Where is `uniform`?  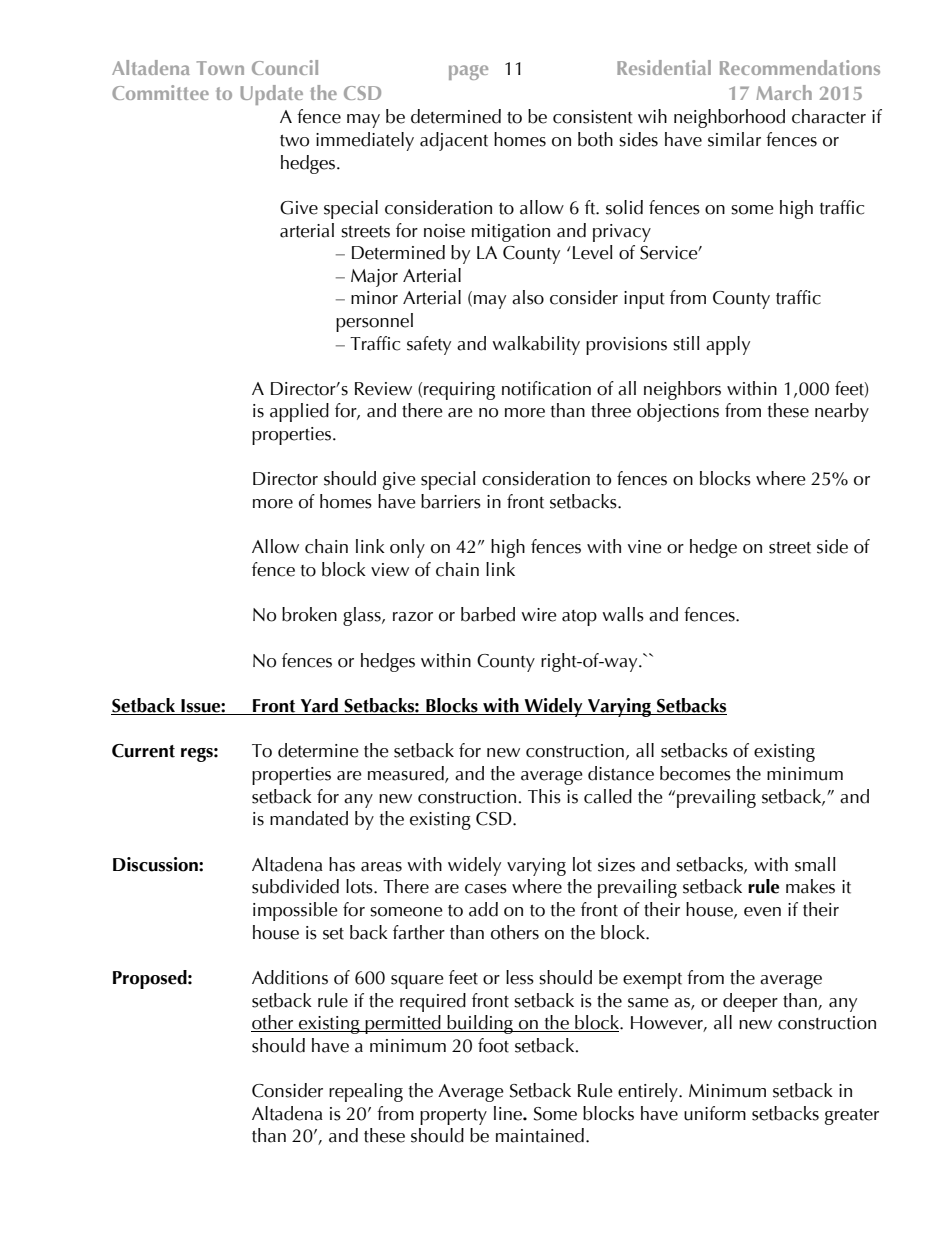
uniform is located at coordinates (715, 1113).
